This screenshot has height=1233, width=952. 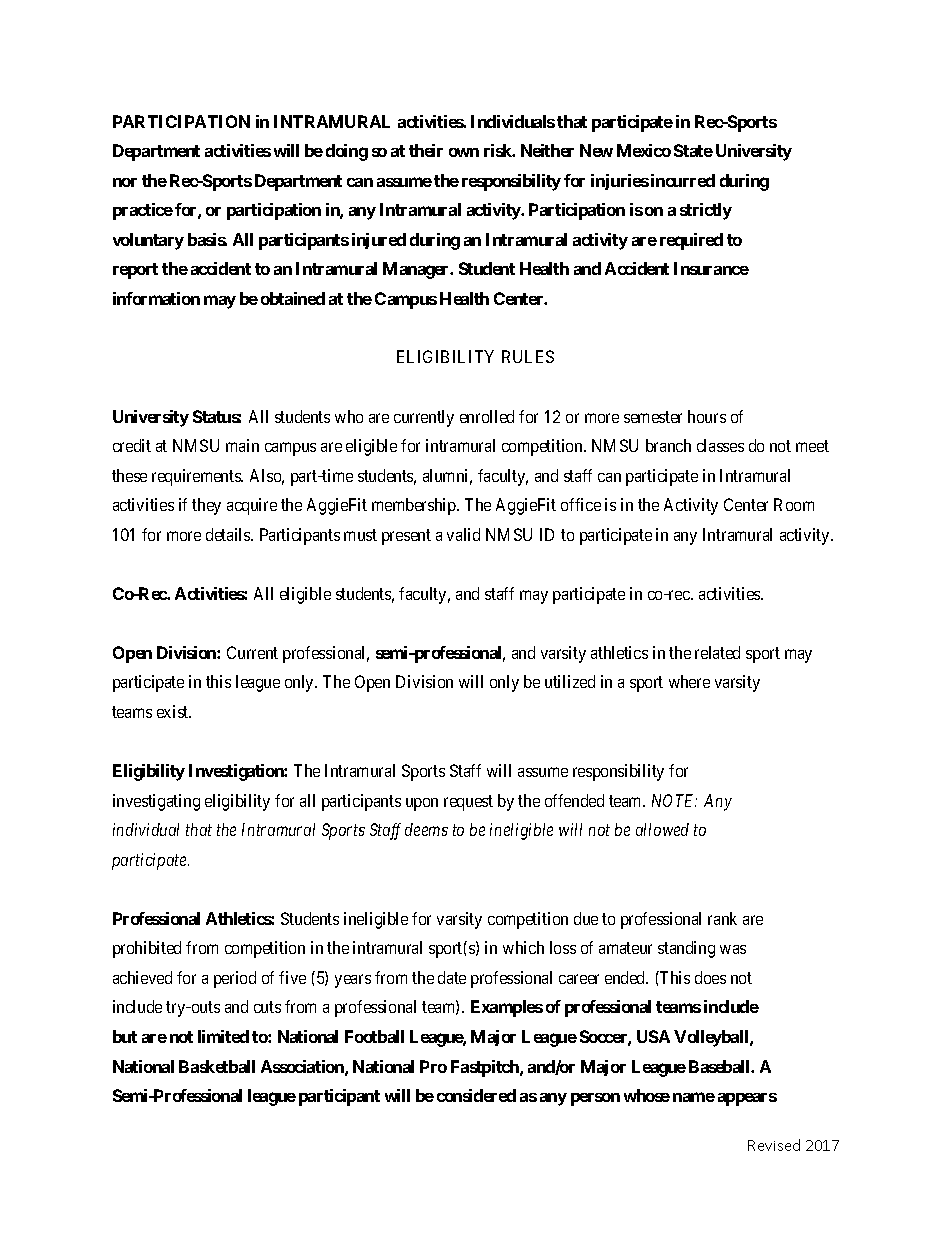 I want to click on practice, so click(x=143, y=211).
